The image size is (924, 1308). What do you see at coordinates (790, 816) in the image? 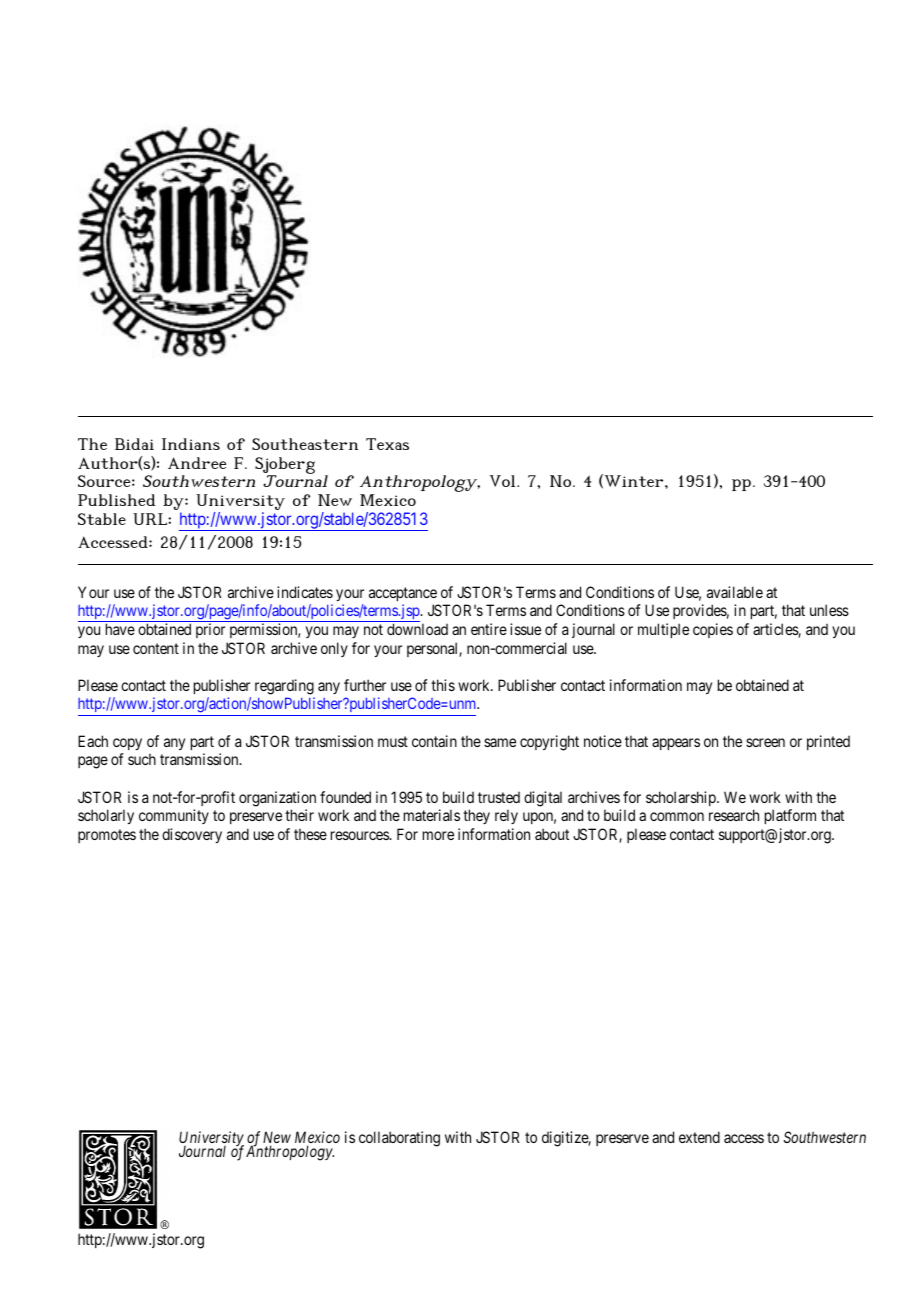
I see `platform` at bounding box center [790, 816].
